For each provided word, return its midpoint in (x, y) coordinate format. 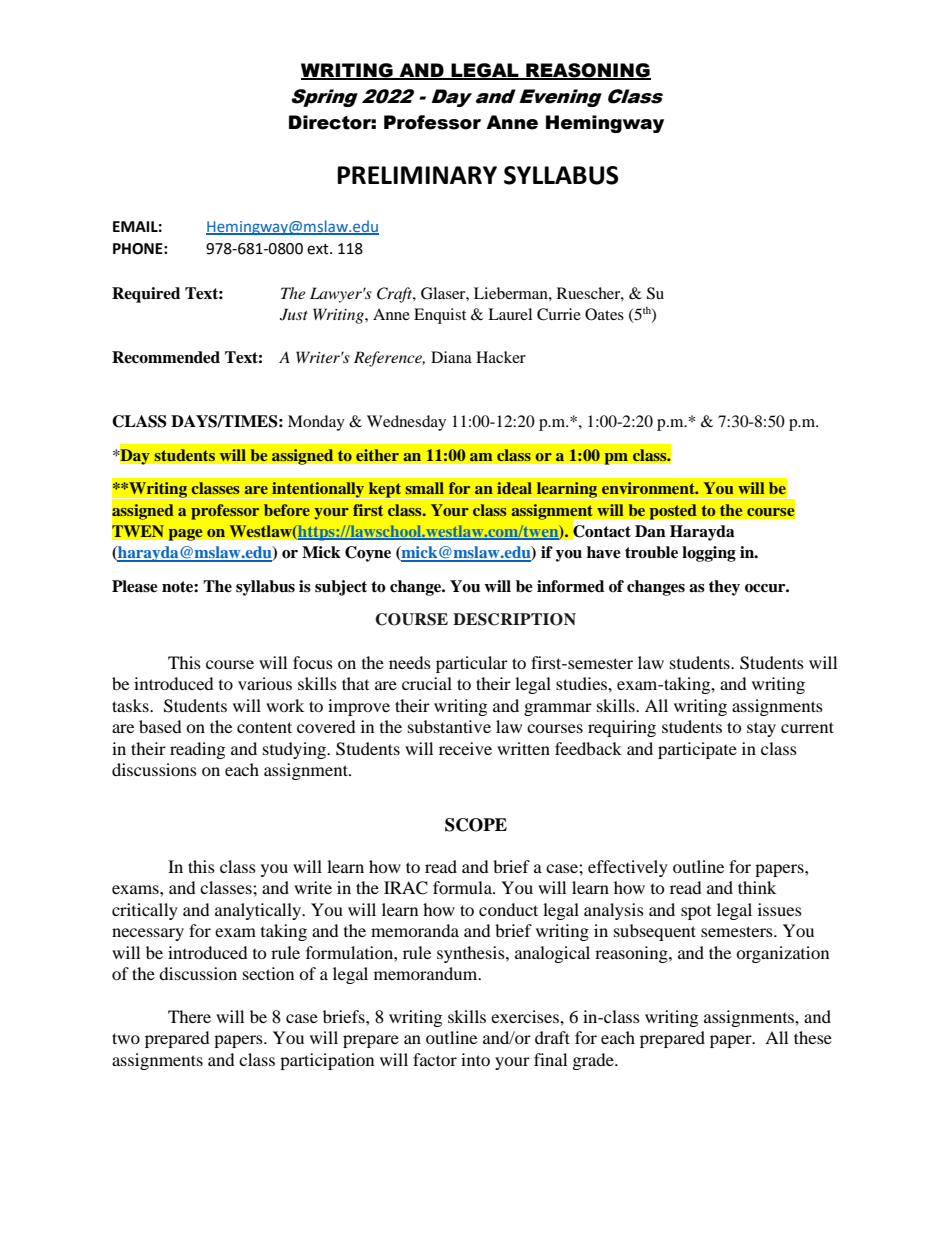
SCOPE (476, 825)
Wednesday (406, 423)
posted (673, 512)
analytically (259, 911)
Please (135, 586)
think (757, 887)
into (475, 1059)
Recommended (166, 357)
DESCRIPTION (514, 619)
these (813, 1037)
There (189, 1016)
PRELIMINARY (417, 175)
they (724, 588)
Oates (604, 314)
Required (146, 295)
